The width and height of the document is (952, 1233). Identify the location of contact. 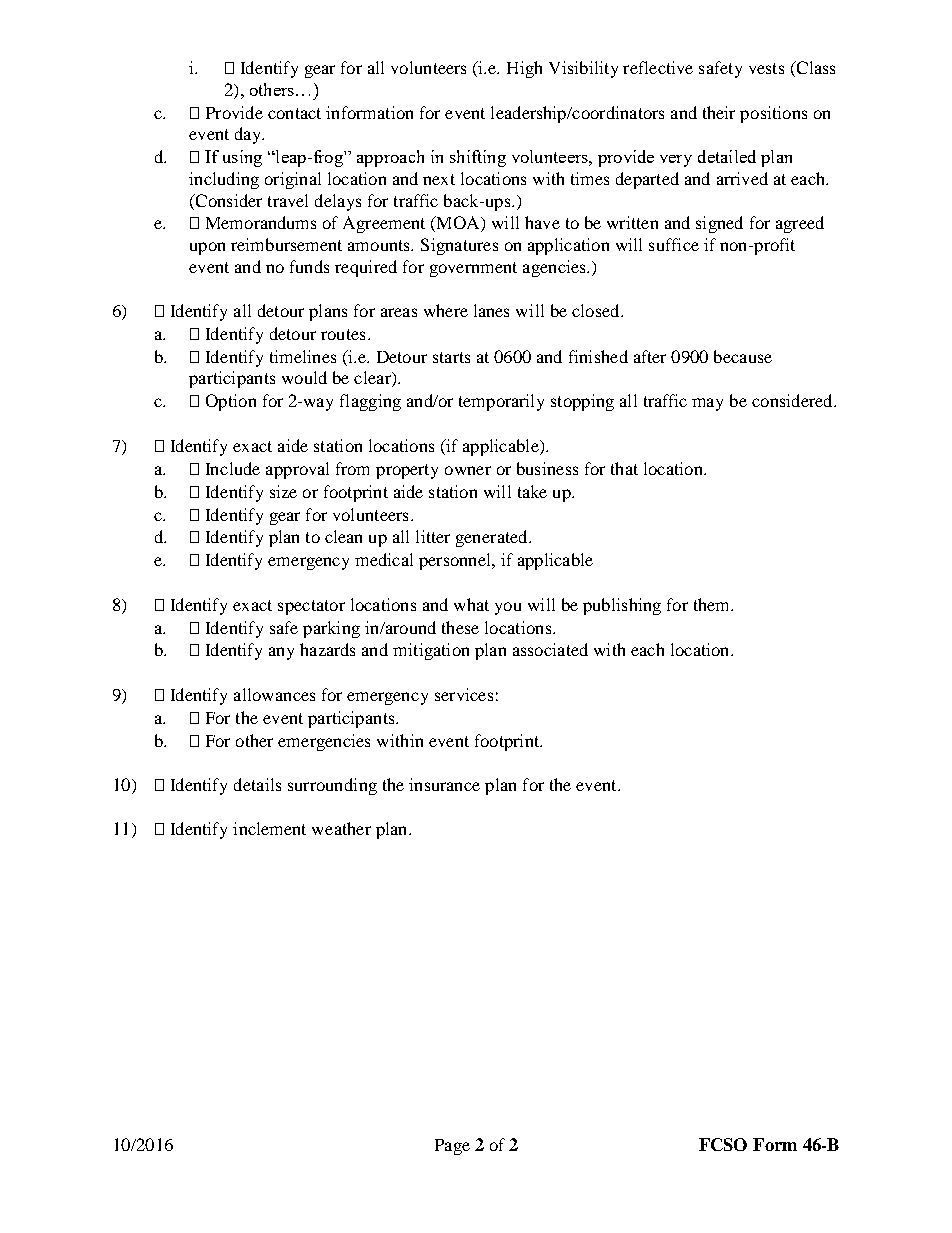
(294, 113).
